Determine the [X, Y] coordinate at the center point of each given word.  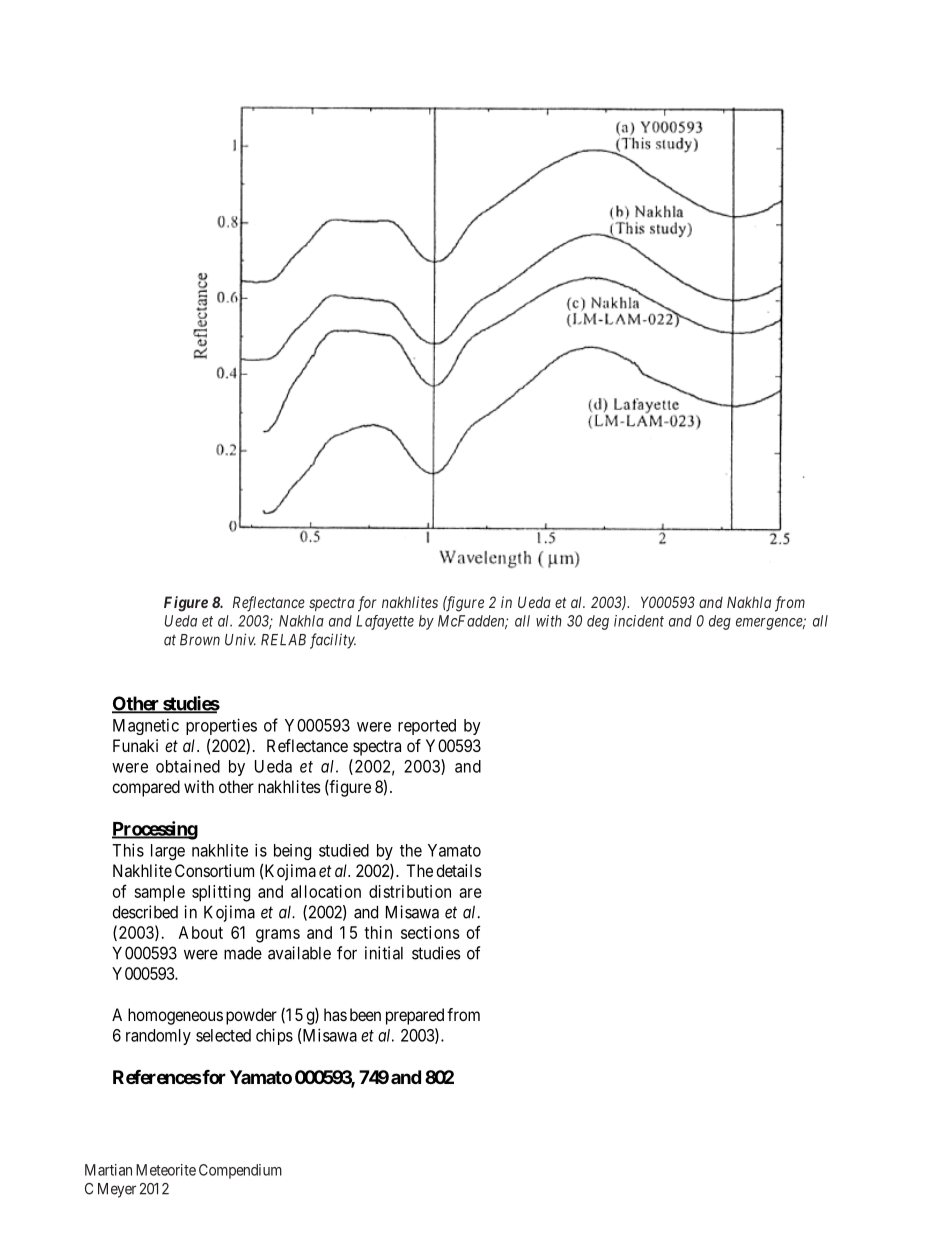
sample [159, 893]
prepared [415, 1016]
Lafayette [385, 622]
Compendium [240, 1171]
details [459, 870]
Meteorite [166, 1170]
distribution [410, 891]
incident [639, 621]
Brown [200, 640]
